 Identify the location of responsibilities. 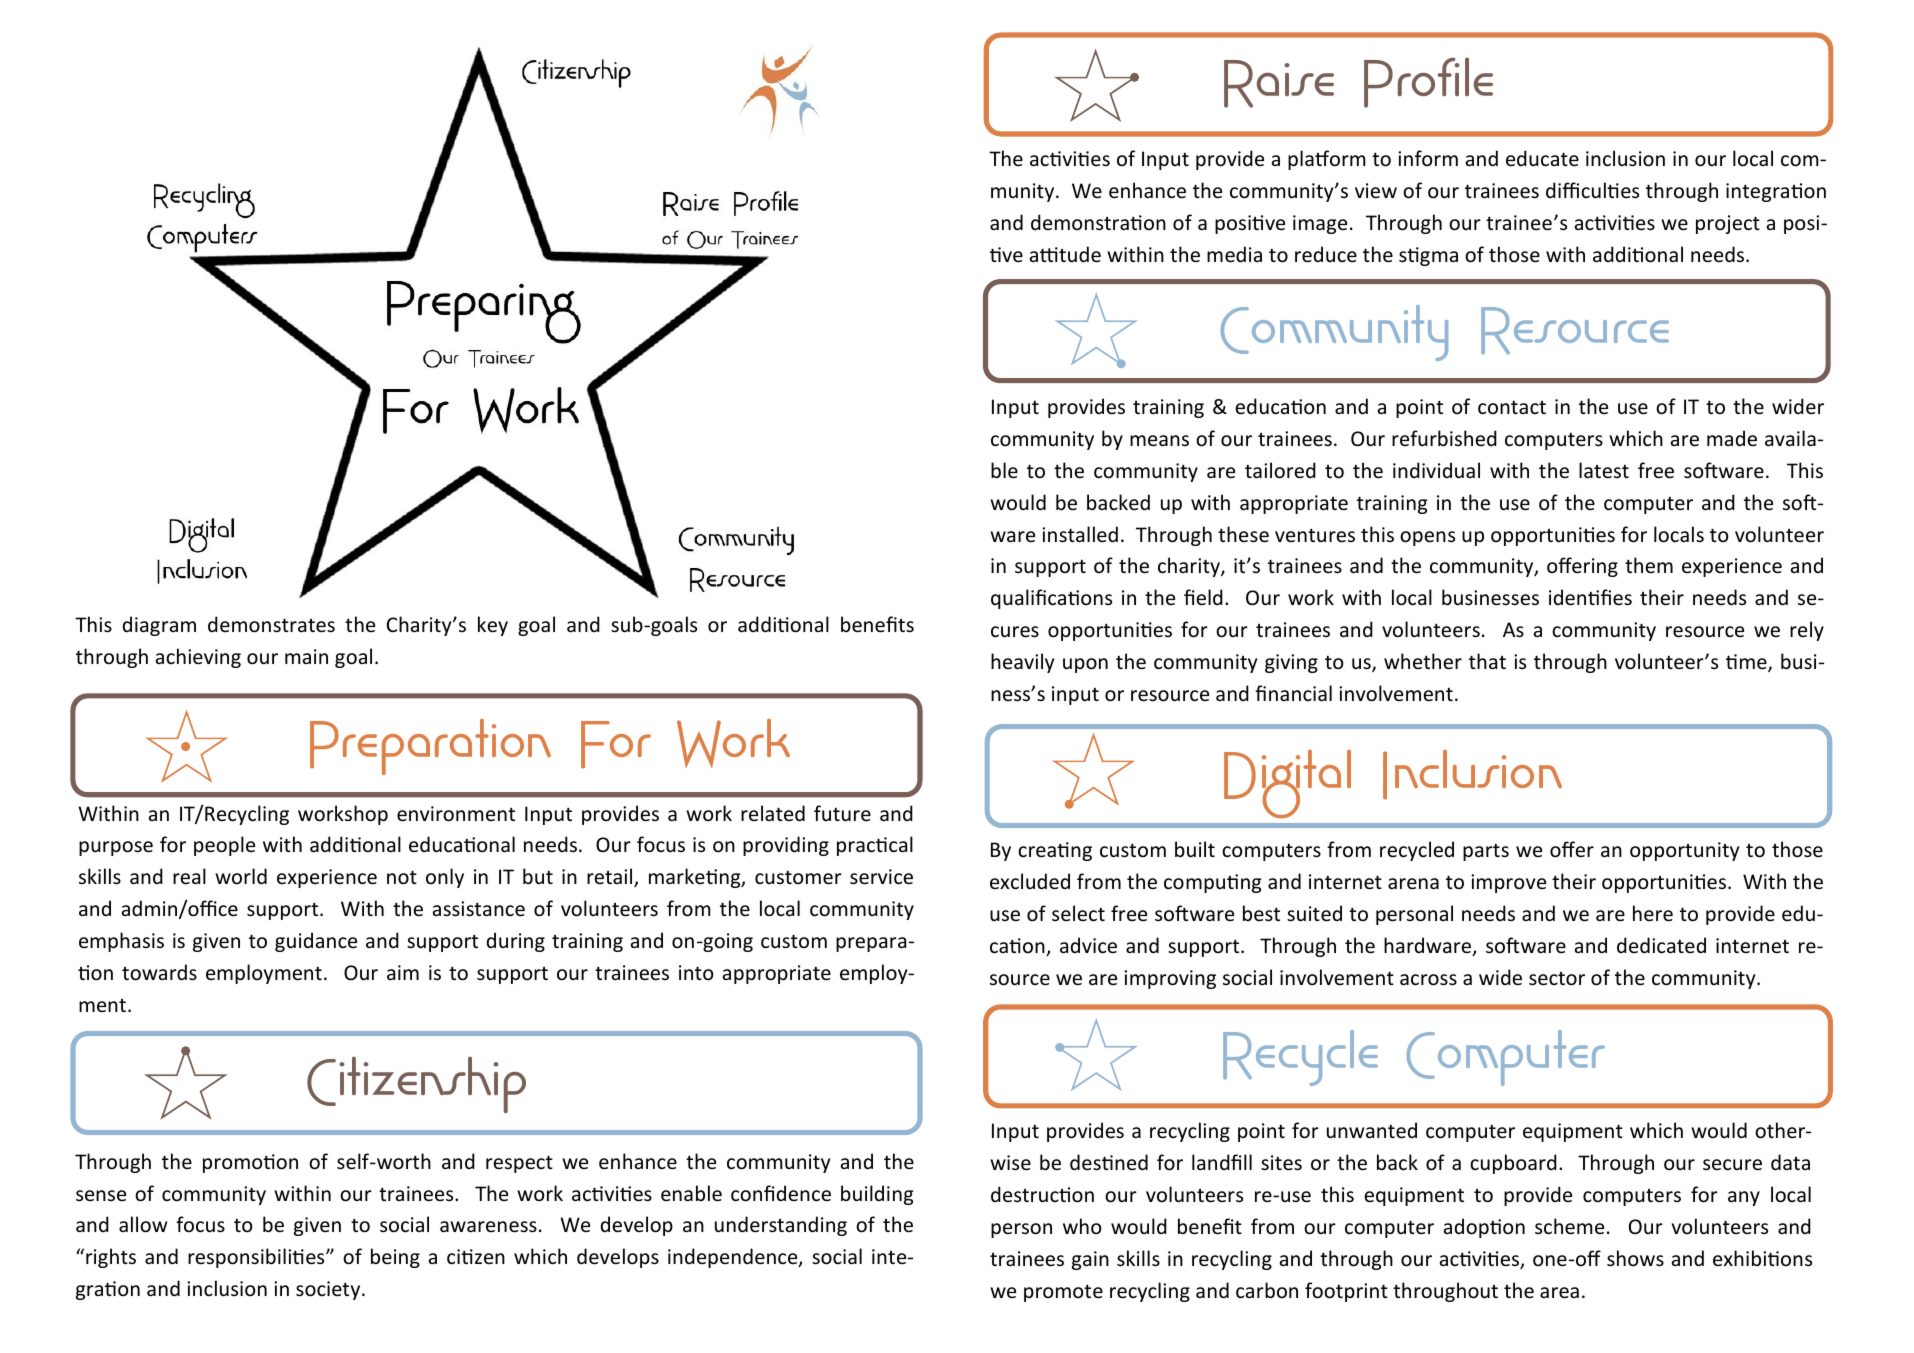
(257, 1258).
